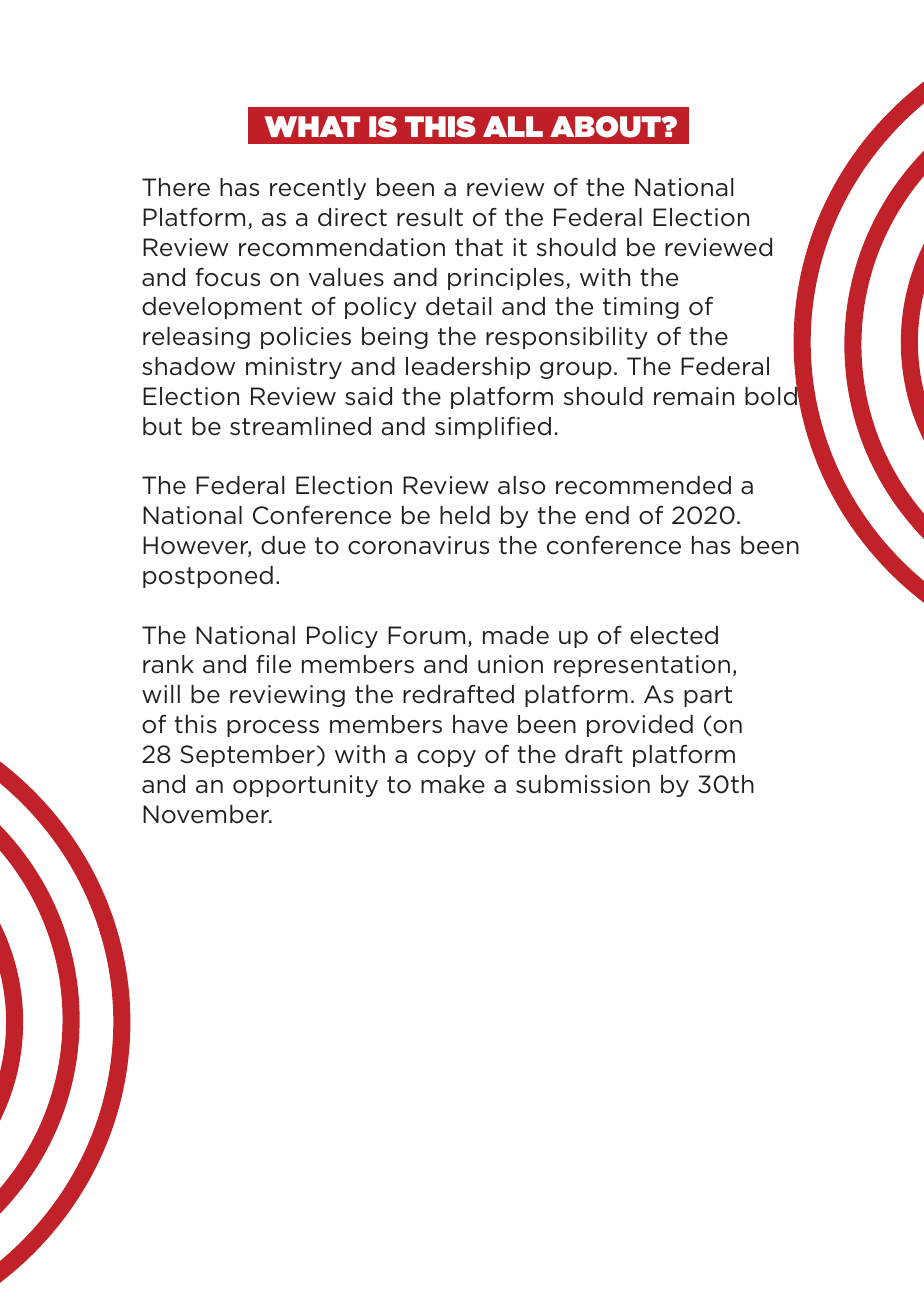 This screenshot has width=924, height=1308. What do you see at coordinates (643, 485) in the screenshot?
I see `recommended` at bounding box center [643, 485].
